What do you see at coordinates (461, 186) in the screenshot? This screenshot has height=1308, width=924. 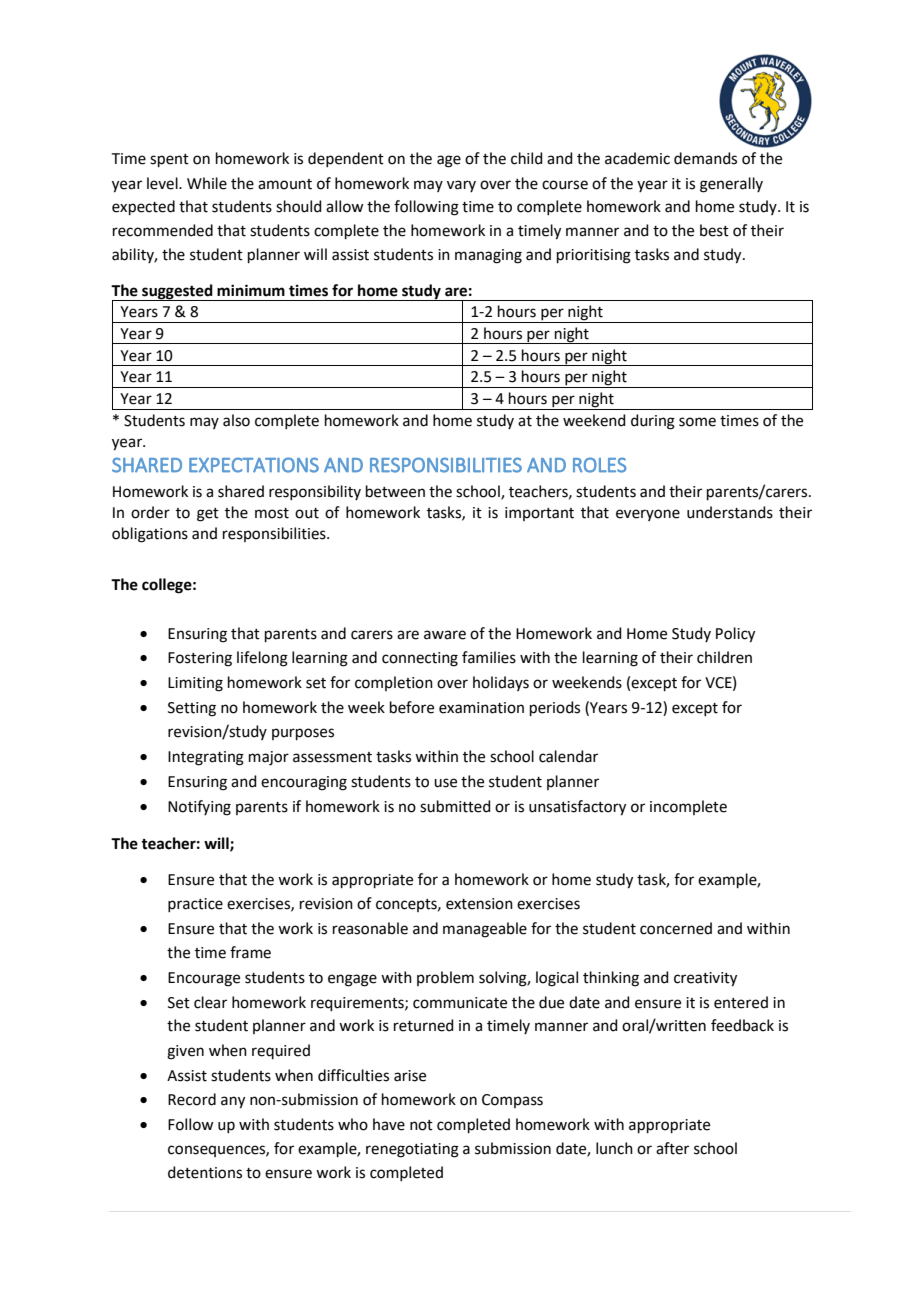 I see `vary` at bounding box center [461, 186].
